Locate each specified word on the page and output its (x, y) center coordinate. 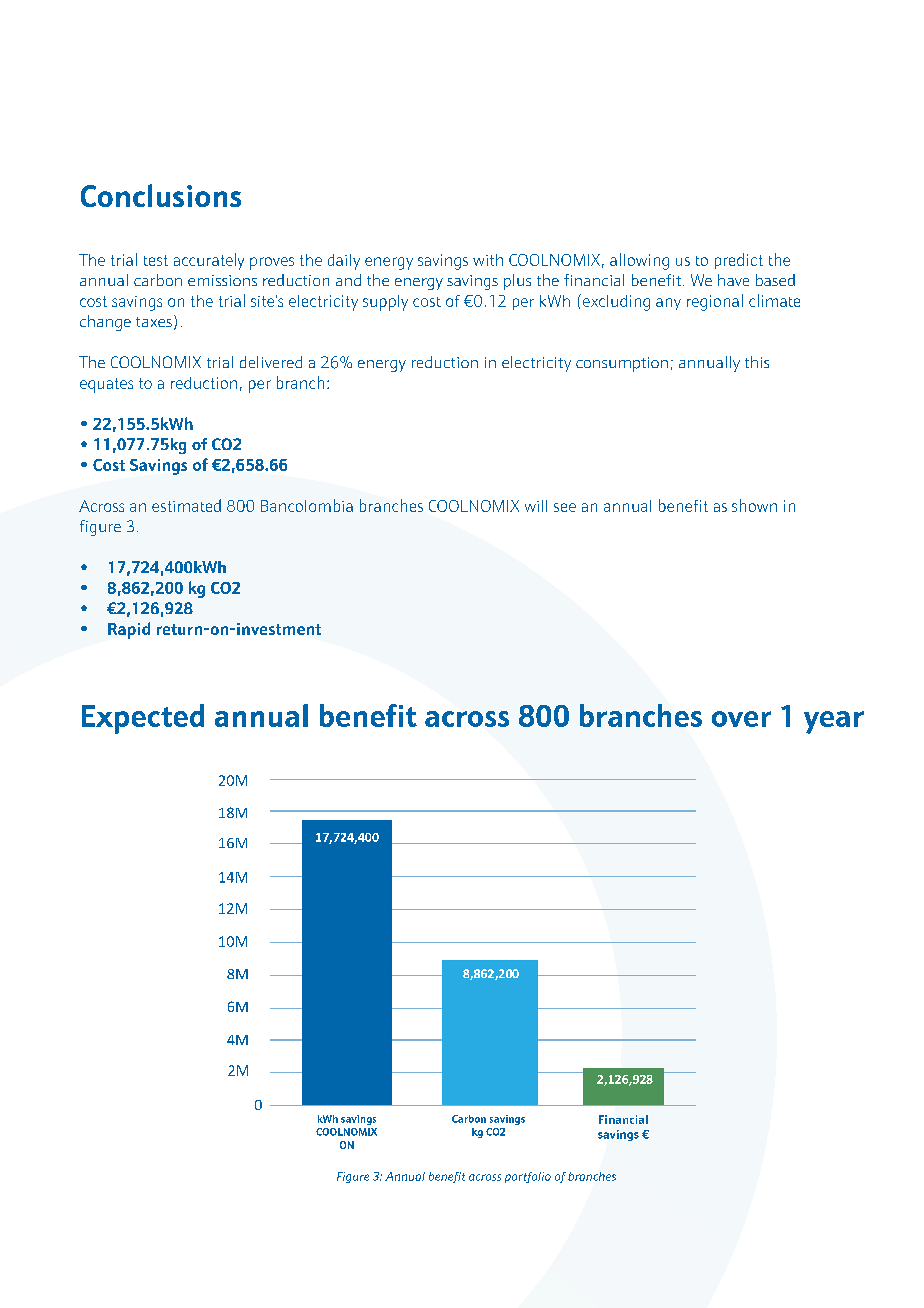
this (757, 362)
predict (739, 261)
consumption (622, 364)
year (834, 722)
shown (754, 505)
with (488, 260)
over (741, 719)
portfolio (528, 1177)
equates (106, 385)
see (565, 507)
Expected (143, 719)
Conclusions (161, 195)
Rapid (129, 630)
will (536, 506)
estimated (186, 505)
